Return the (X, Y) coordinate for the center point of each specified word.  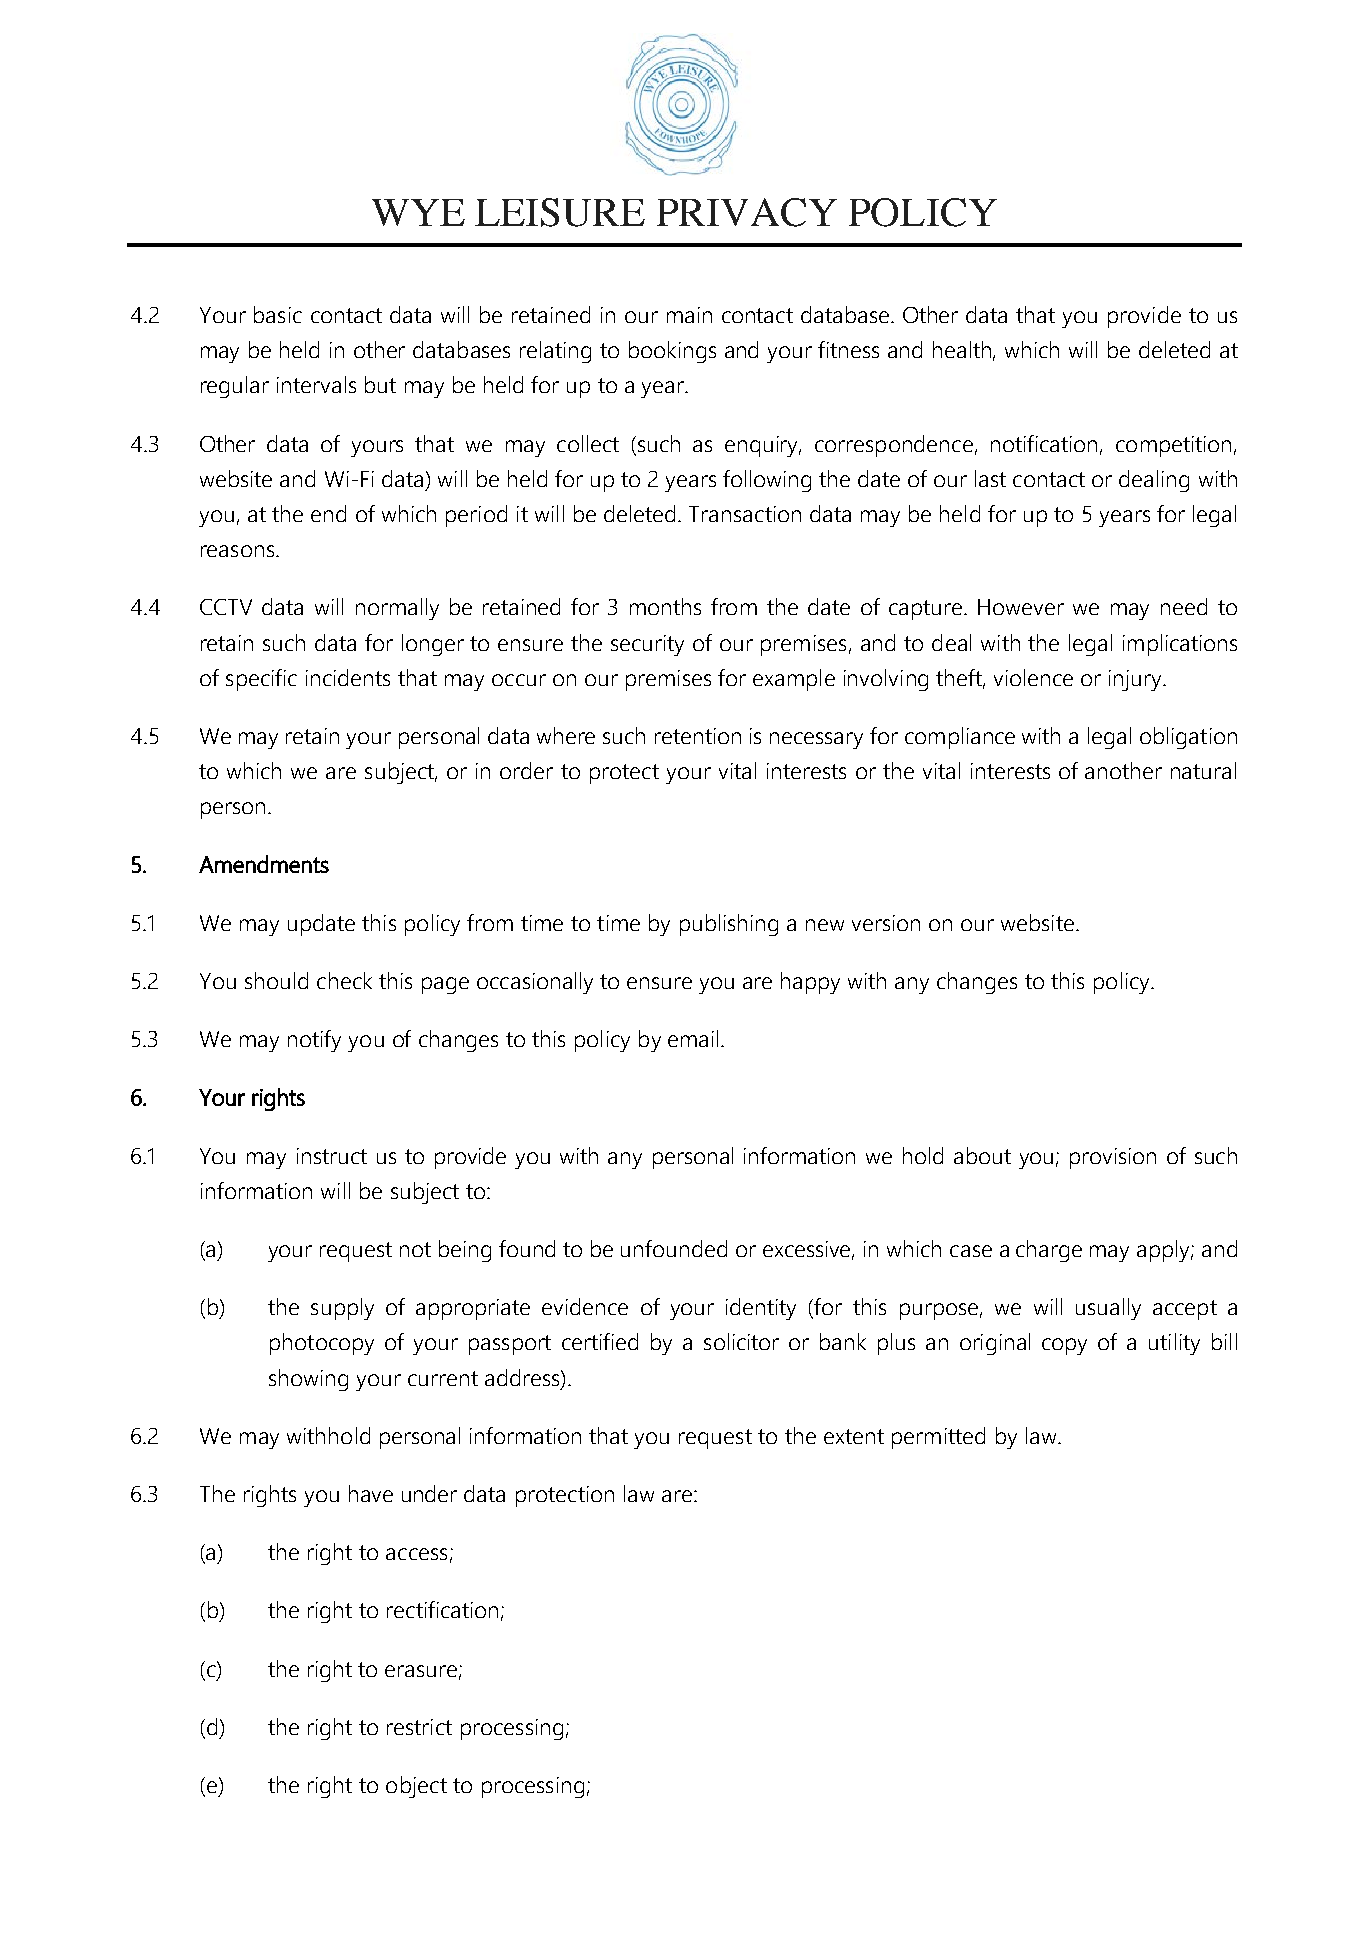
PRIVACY (747, 212)
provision (1113, 1158)
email (693, 1038)
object (416, 1787)
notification (1044, 443)
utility (1174, 1344)
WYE (418, 212)
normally (397, 609)
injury (1137, 680)
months (665, 606)
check (344, 980)
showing (308, 1380)
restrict (419, 1727)
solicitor (741, 1341)
